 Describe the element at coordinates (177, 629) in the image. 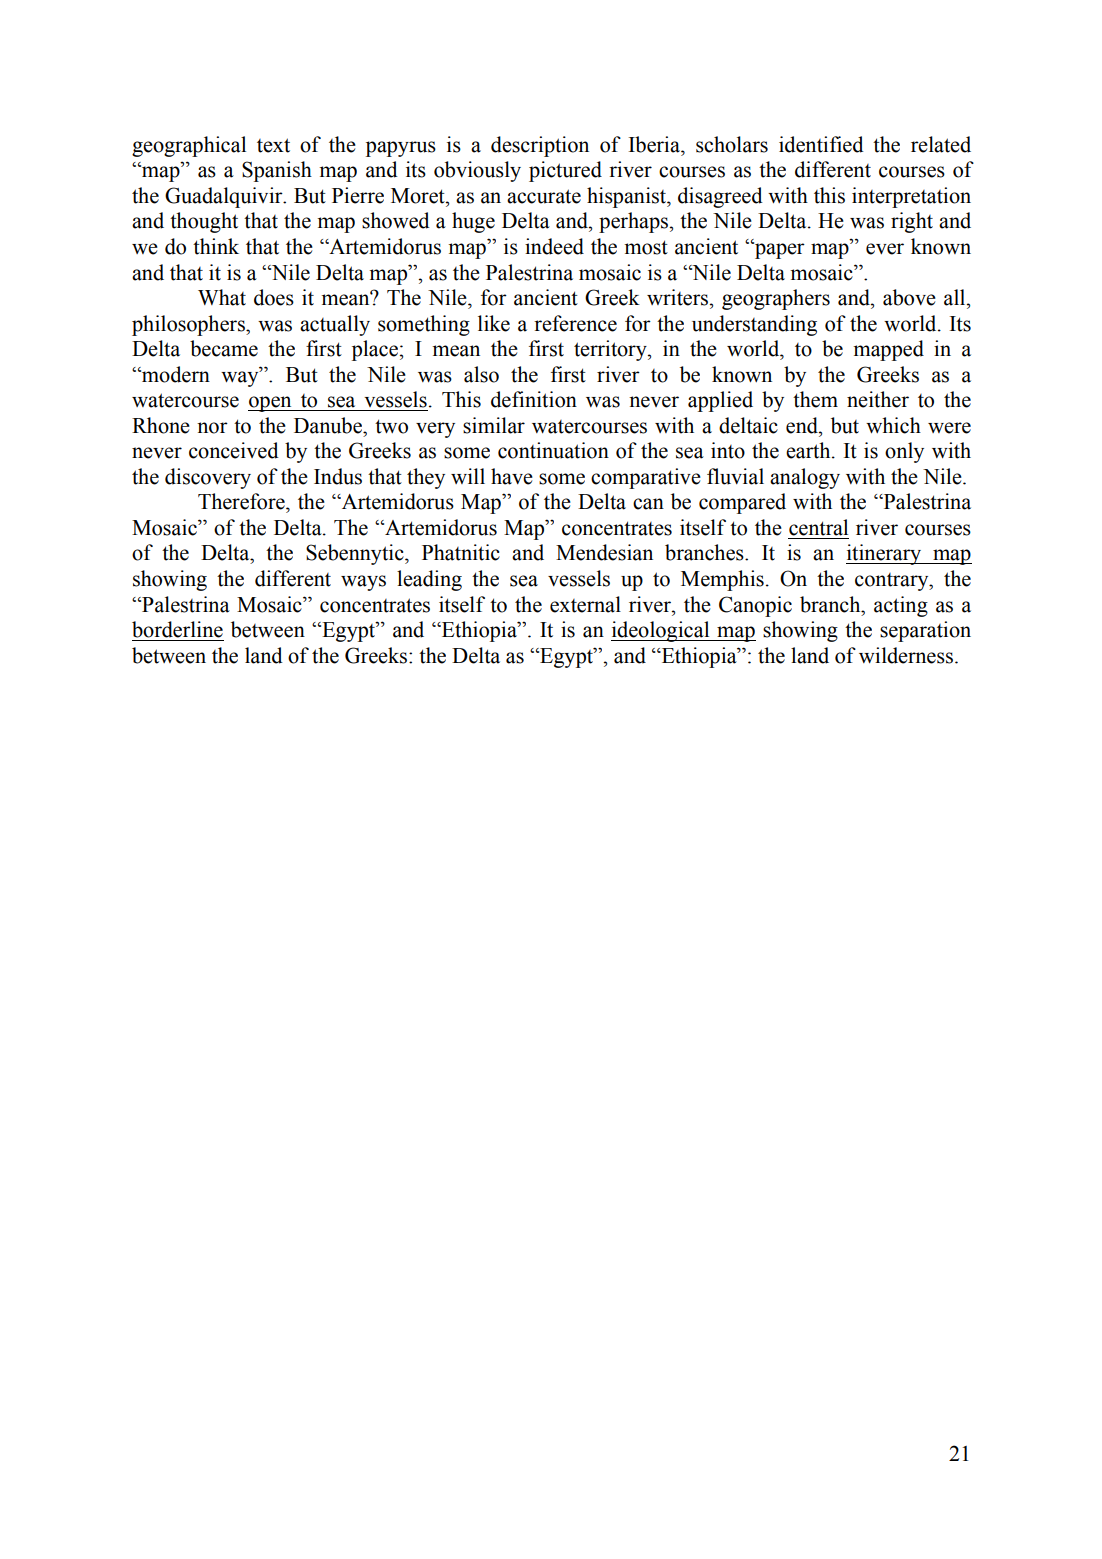

I see `borderline` at that location.
